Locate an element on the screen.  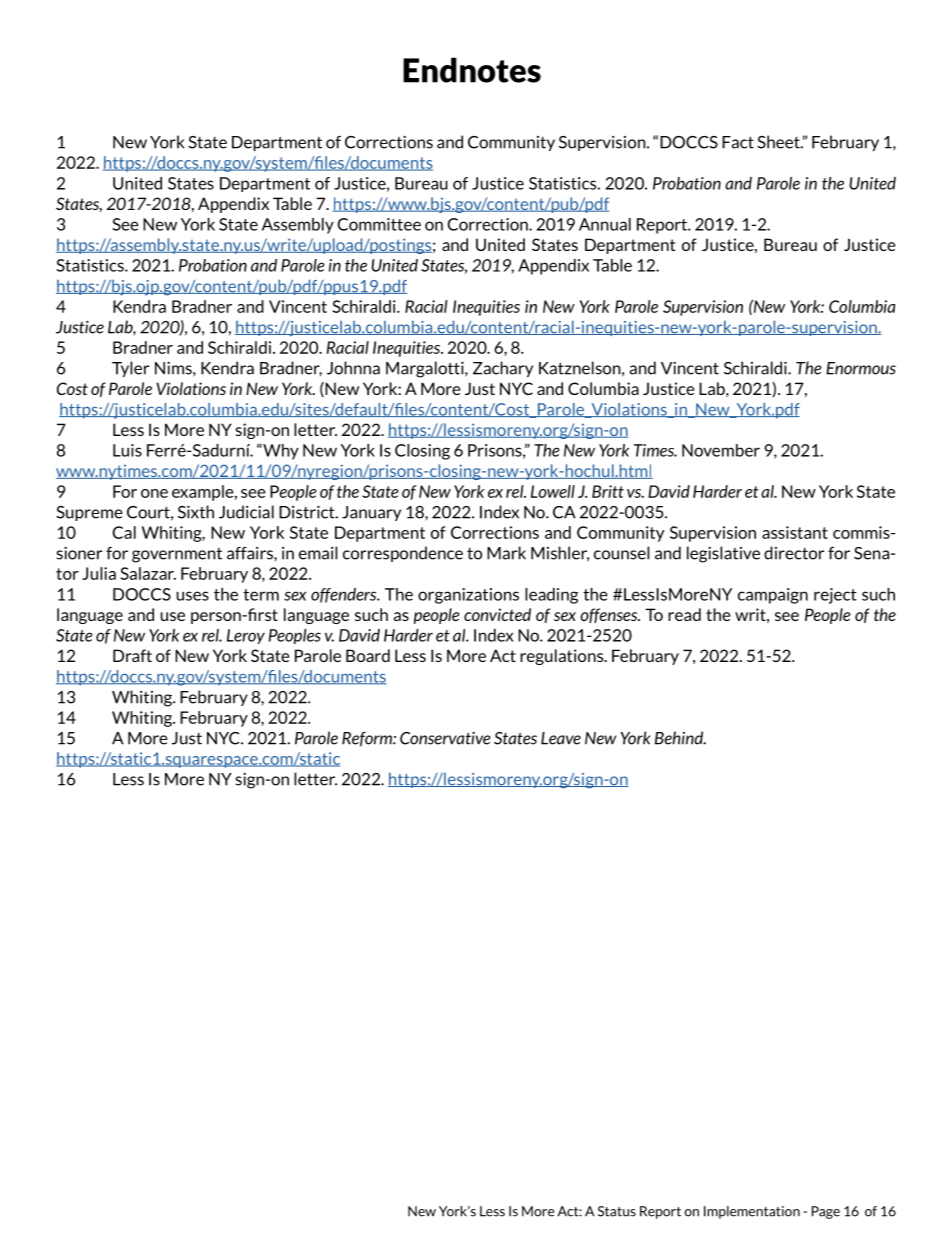
November is located at coordinates (721, 450).
